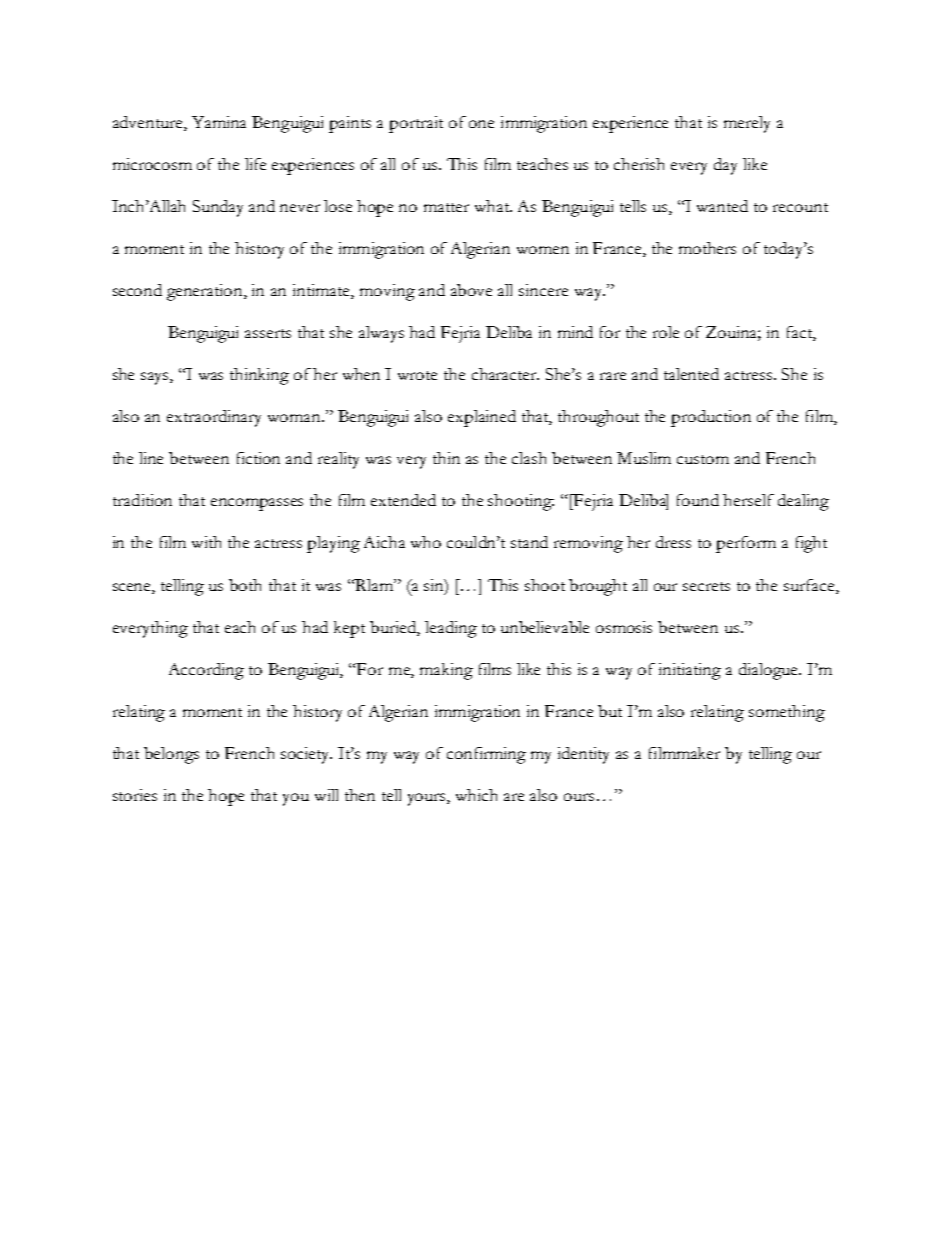 Image resolution: width=952 pixels, height=1233 pixels. I want to click on which, so click(476, 795).
